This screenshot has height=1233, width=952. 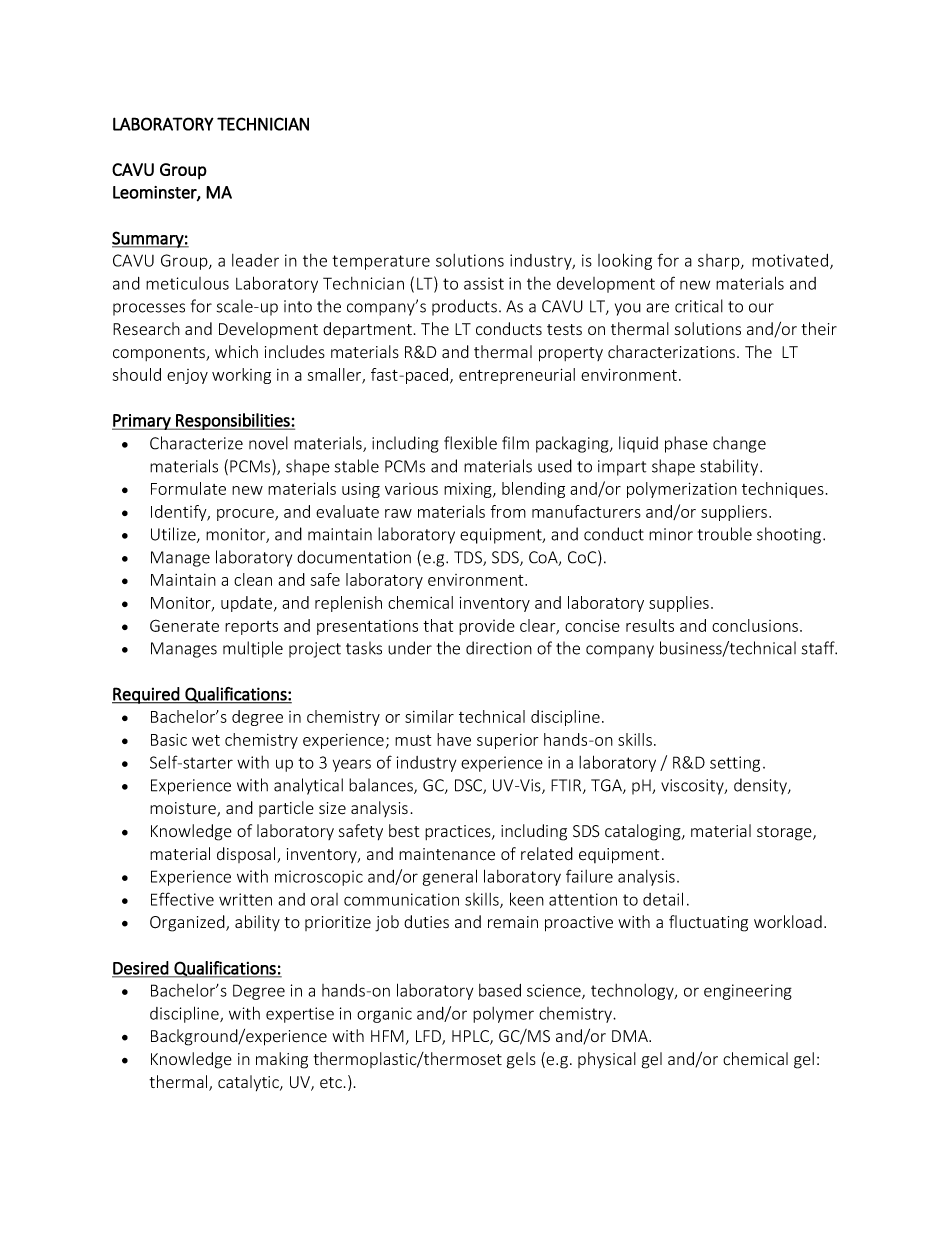 What do you see at coordinates (755, 625) in the screenshot?
I see `conclusions` at bounding box center [755, 625].
